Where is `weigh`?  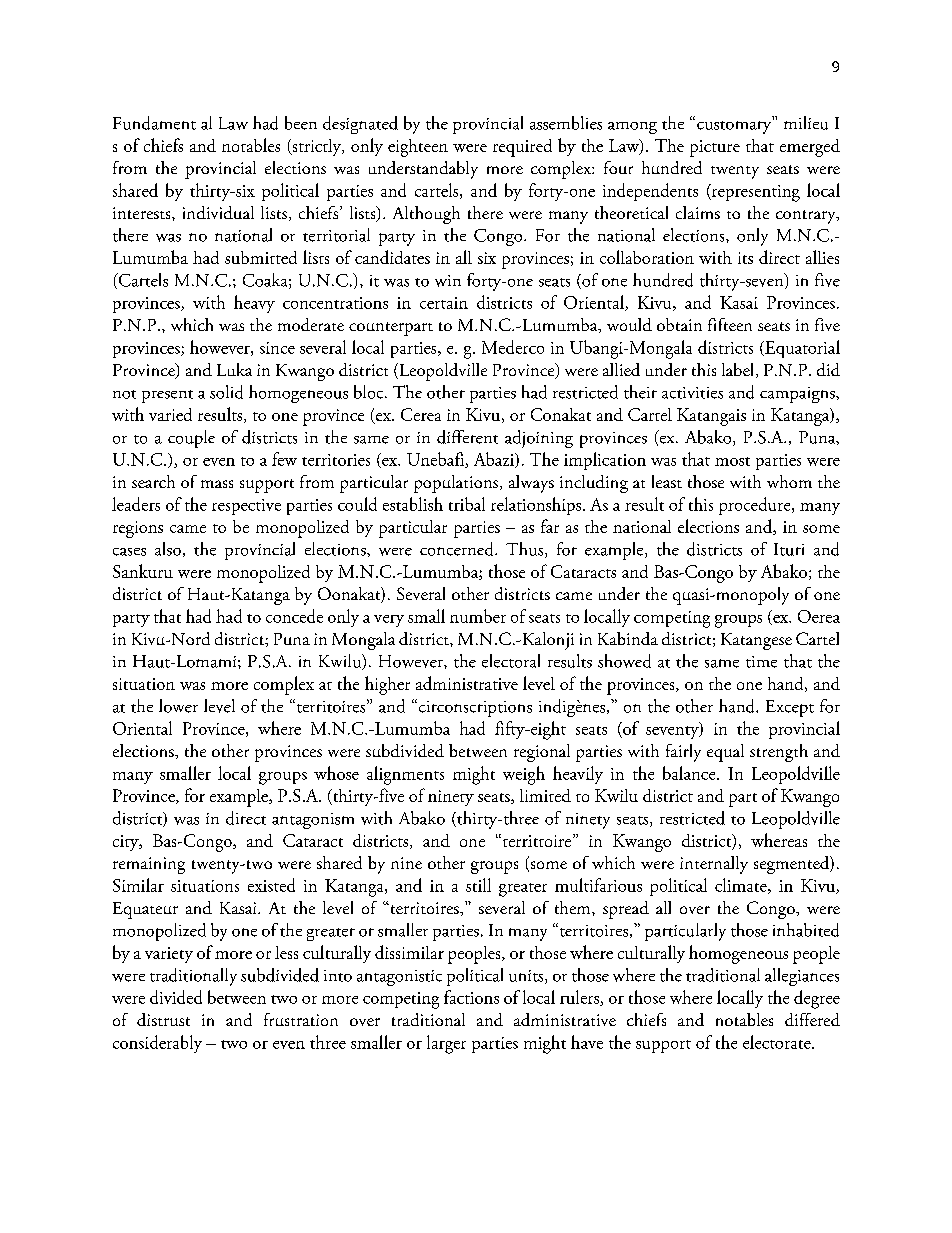
weigh is located at coordinates (524, 775).
